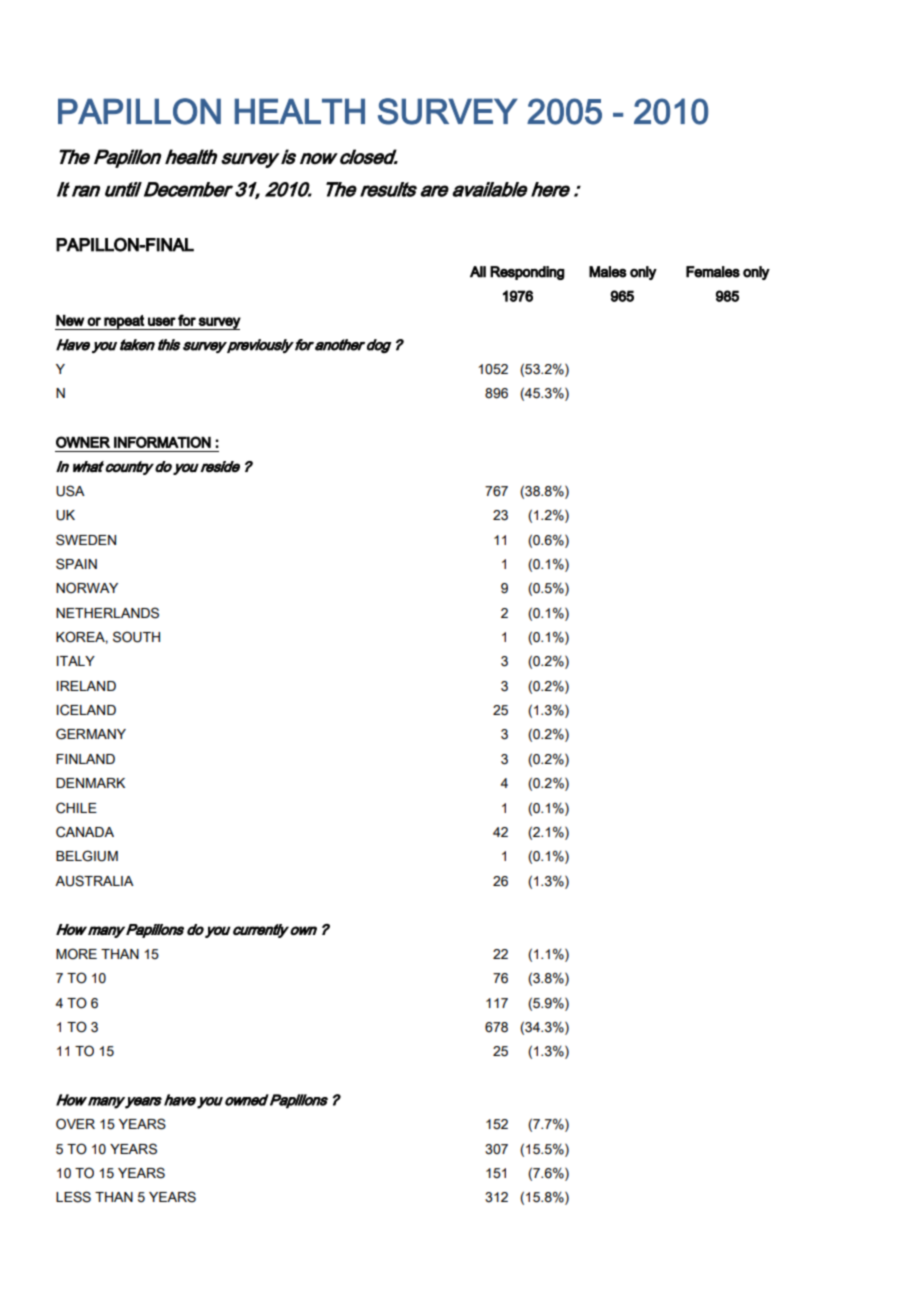 Image resolution: width=924 pixels, height=1308 pixels. Describe the element at coordinates (86, 710) in the screenshot. I see `ICELAND` at that location.
